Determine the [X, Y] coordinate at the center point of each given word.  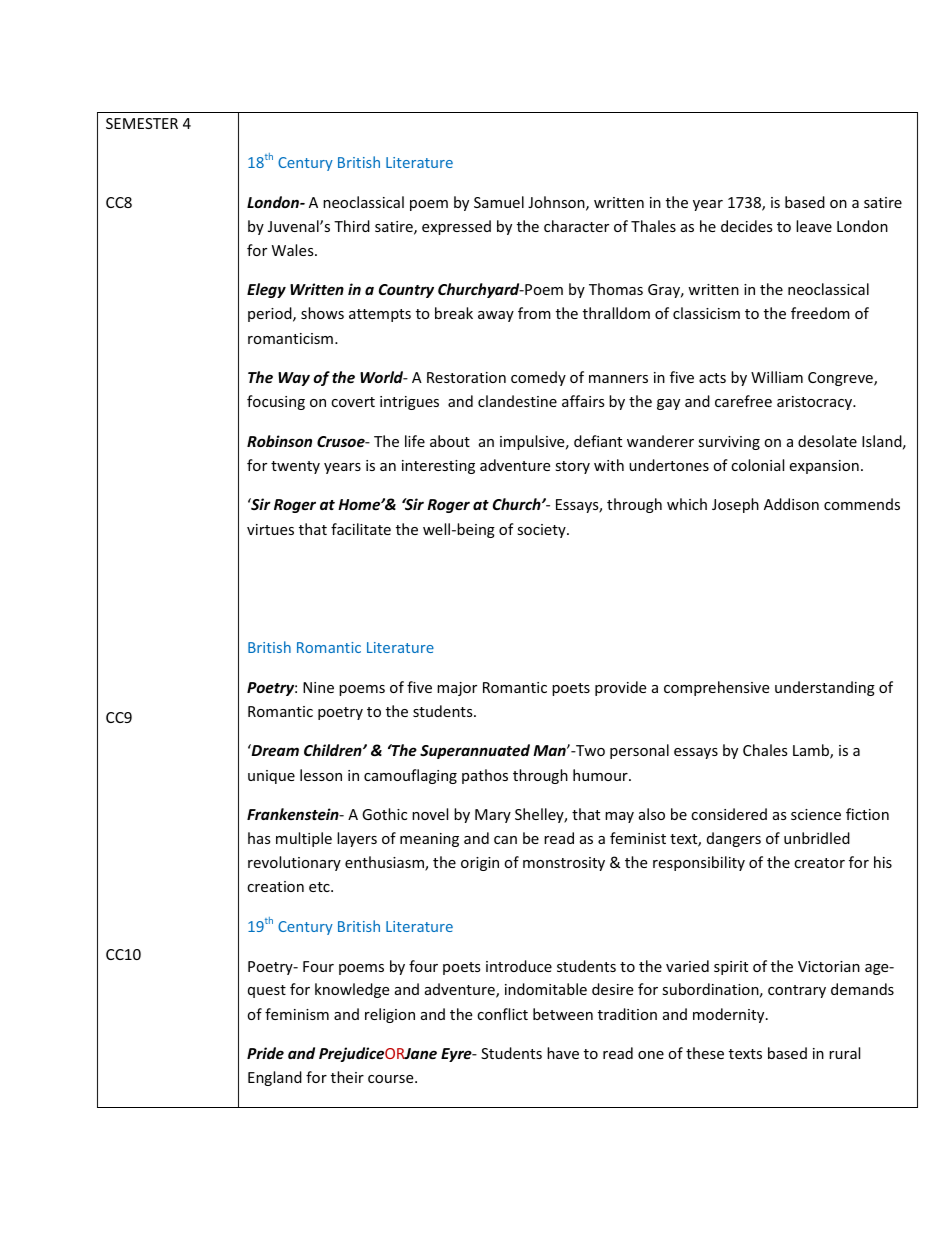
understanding [825, 688]
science [816, 814]
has [259, 838]
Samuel [499, 202]
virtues [270, 529]
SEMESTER [142, 123]
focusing [276, 402]
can [505, 840]
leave [814, 226]
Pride [265, 1053]
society [542, 531]
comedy [538, 378]
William [777, 377]
